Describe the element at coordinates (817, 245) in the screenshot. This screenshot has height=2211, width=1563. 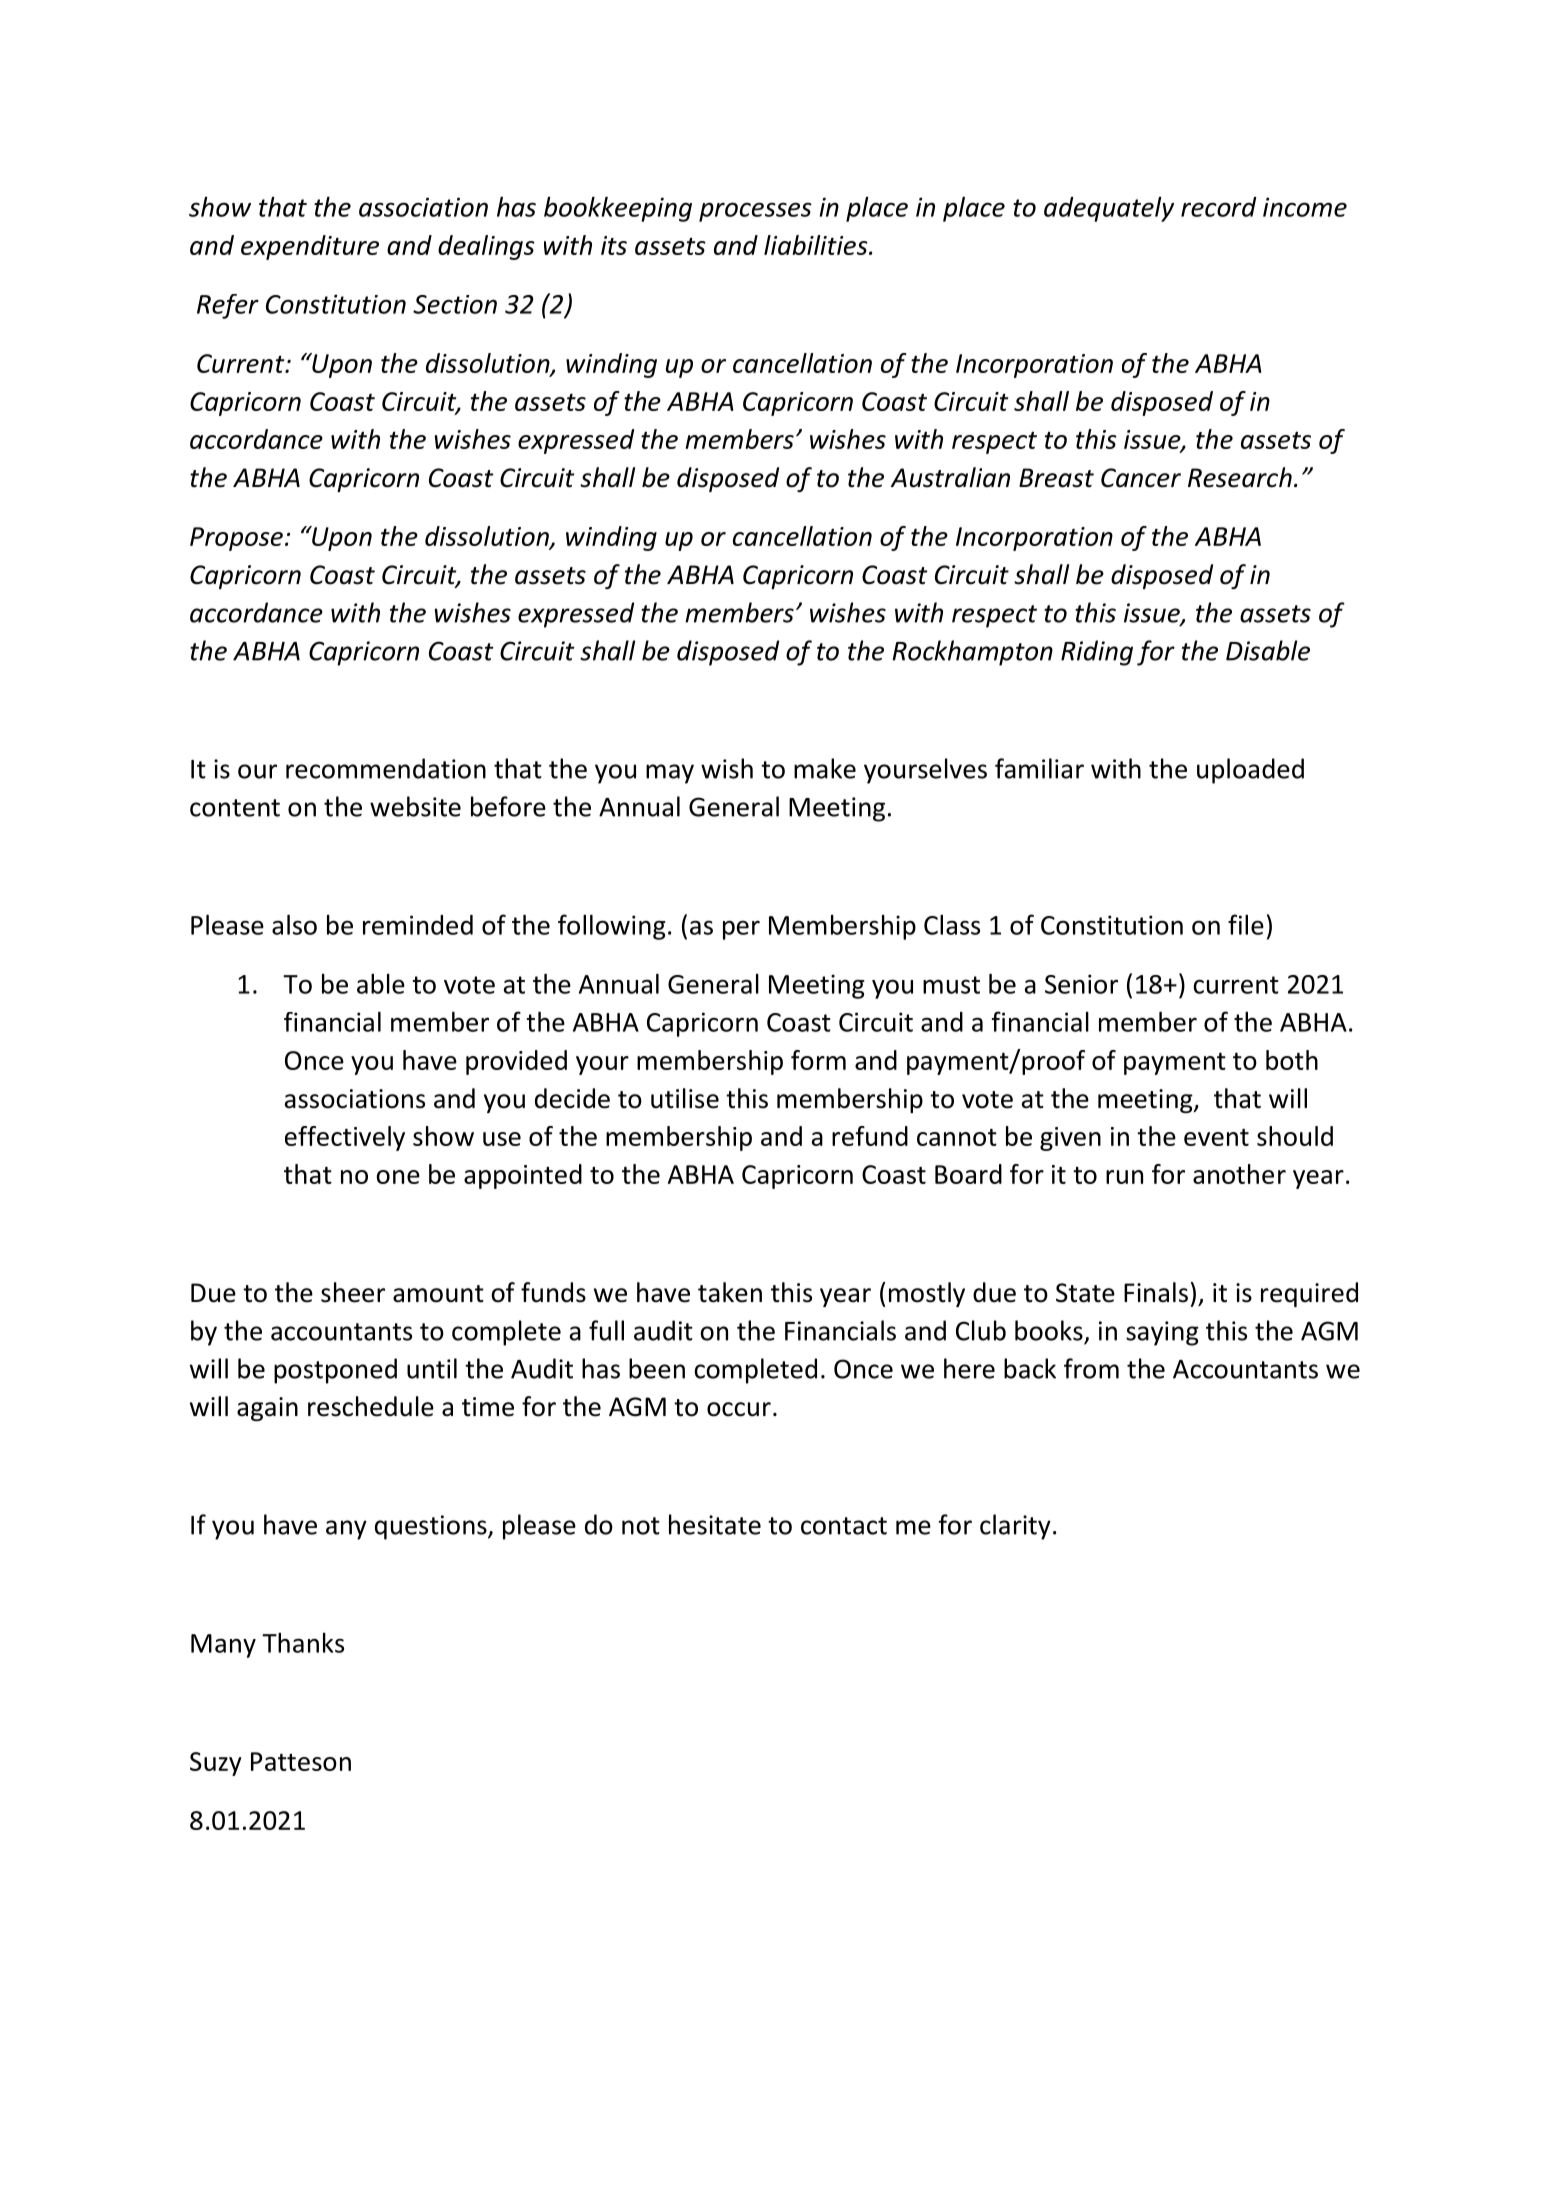
I see `liabilities` at that location.
